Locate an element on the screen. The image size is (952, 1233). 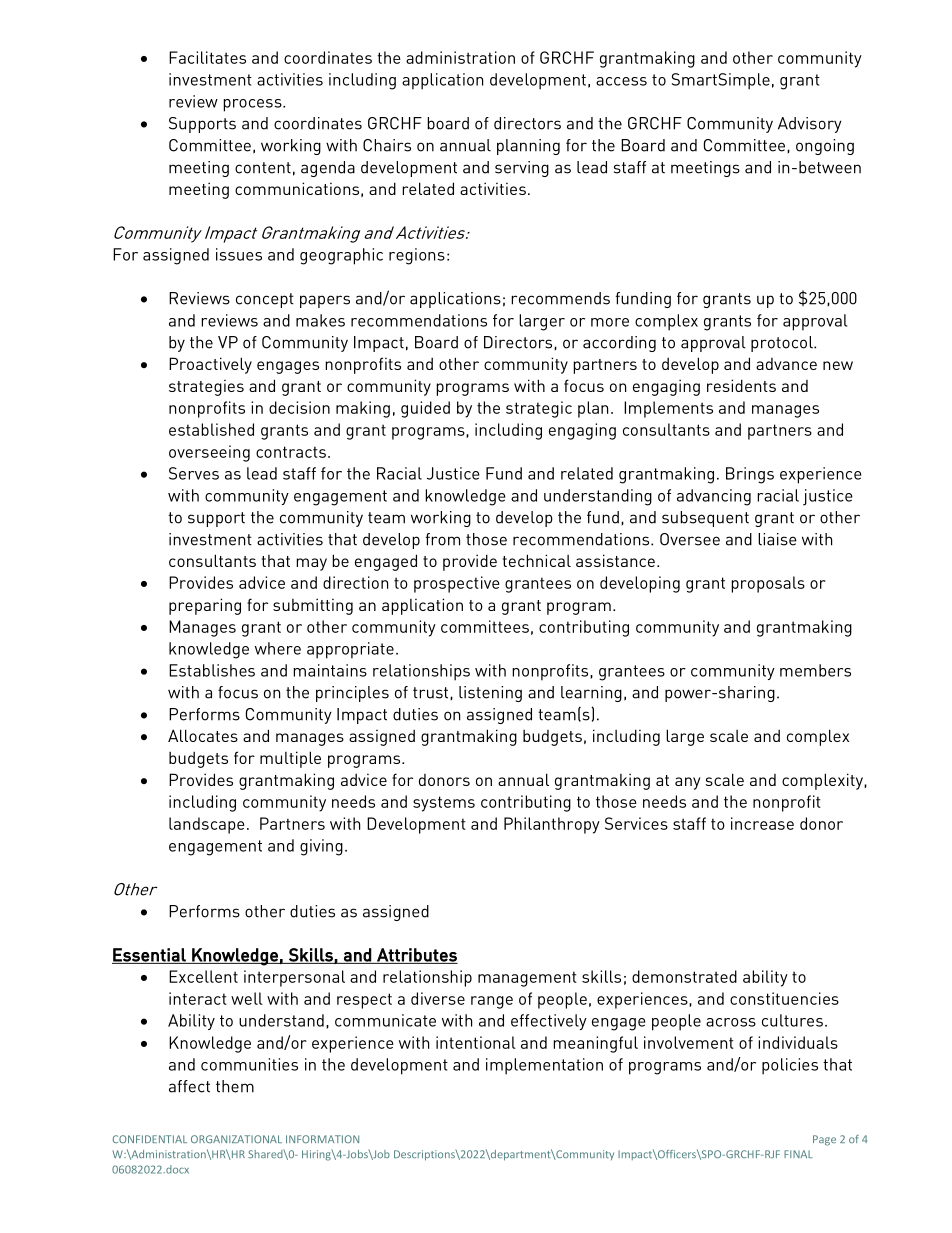
FINAL is located at coordinates (798, 1154).
